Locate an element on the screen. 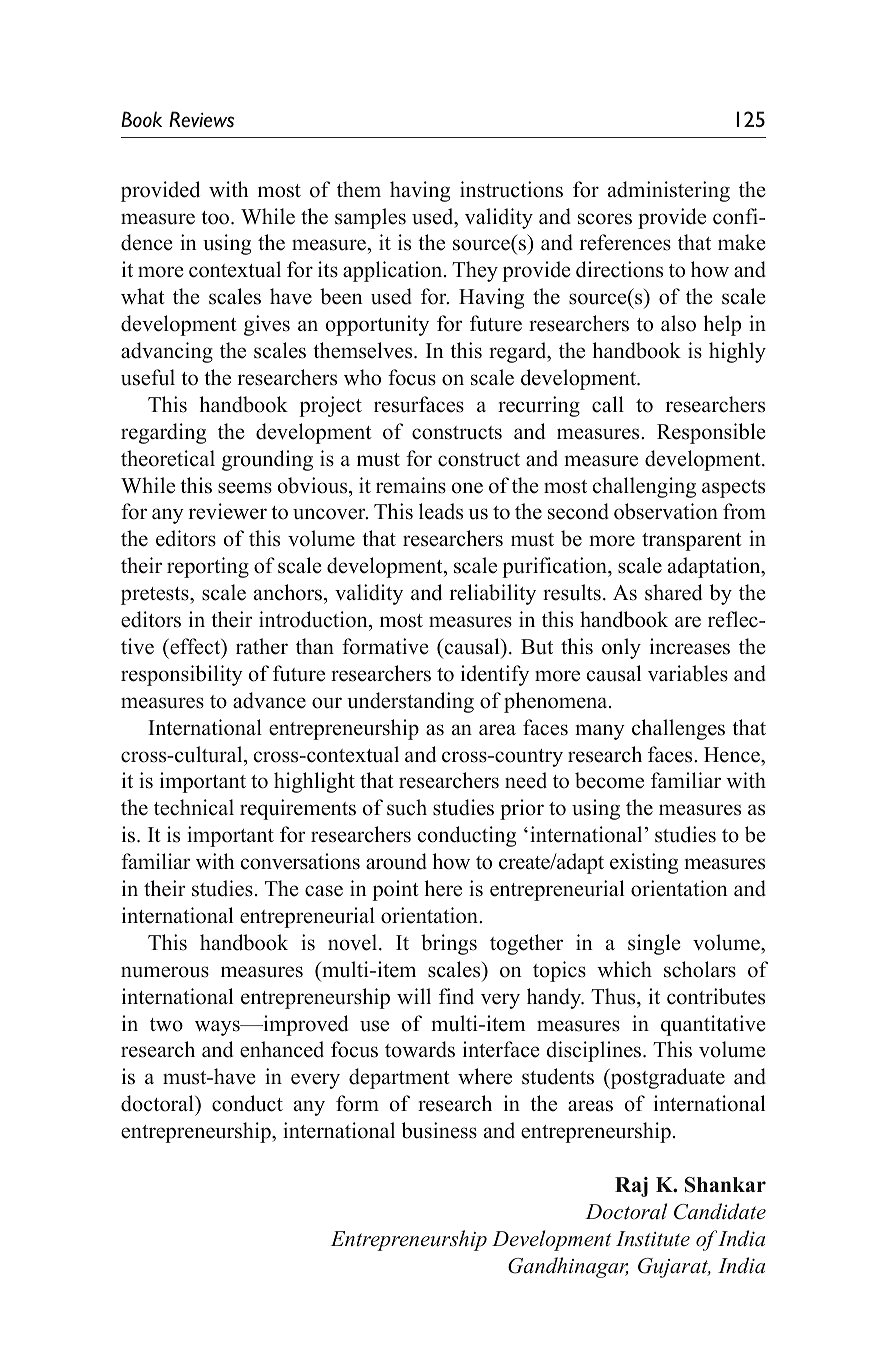 This screenshot has height=1372, width=887. Reviews is located at coordinates (201, 119).
